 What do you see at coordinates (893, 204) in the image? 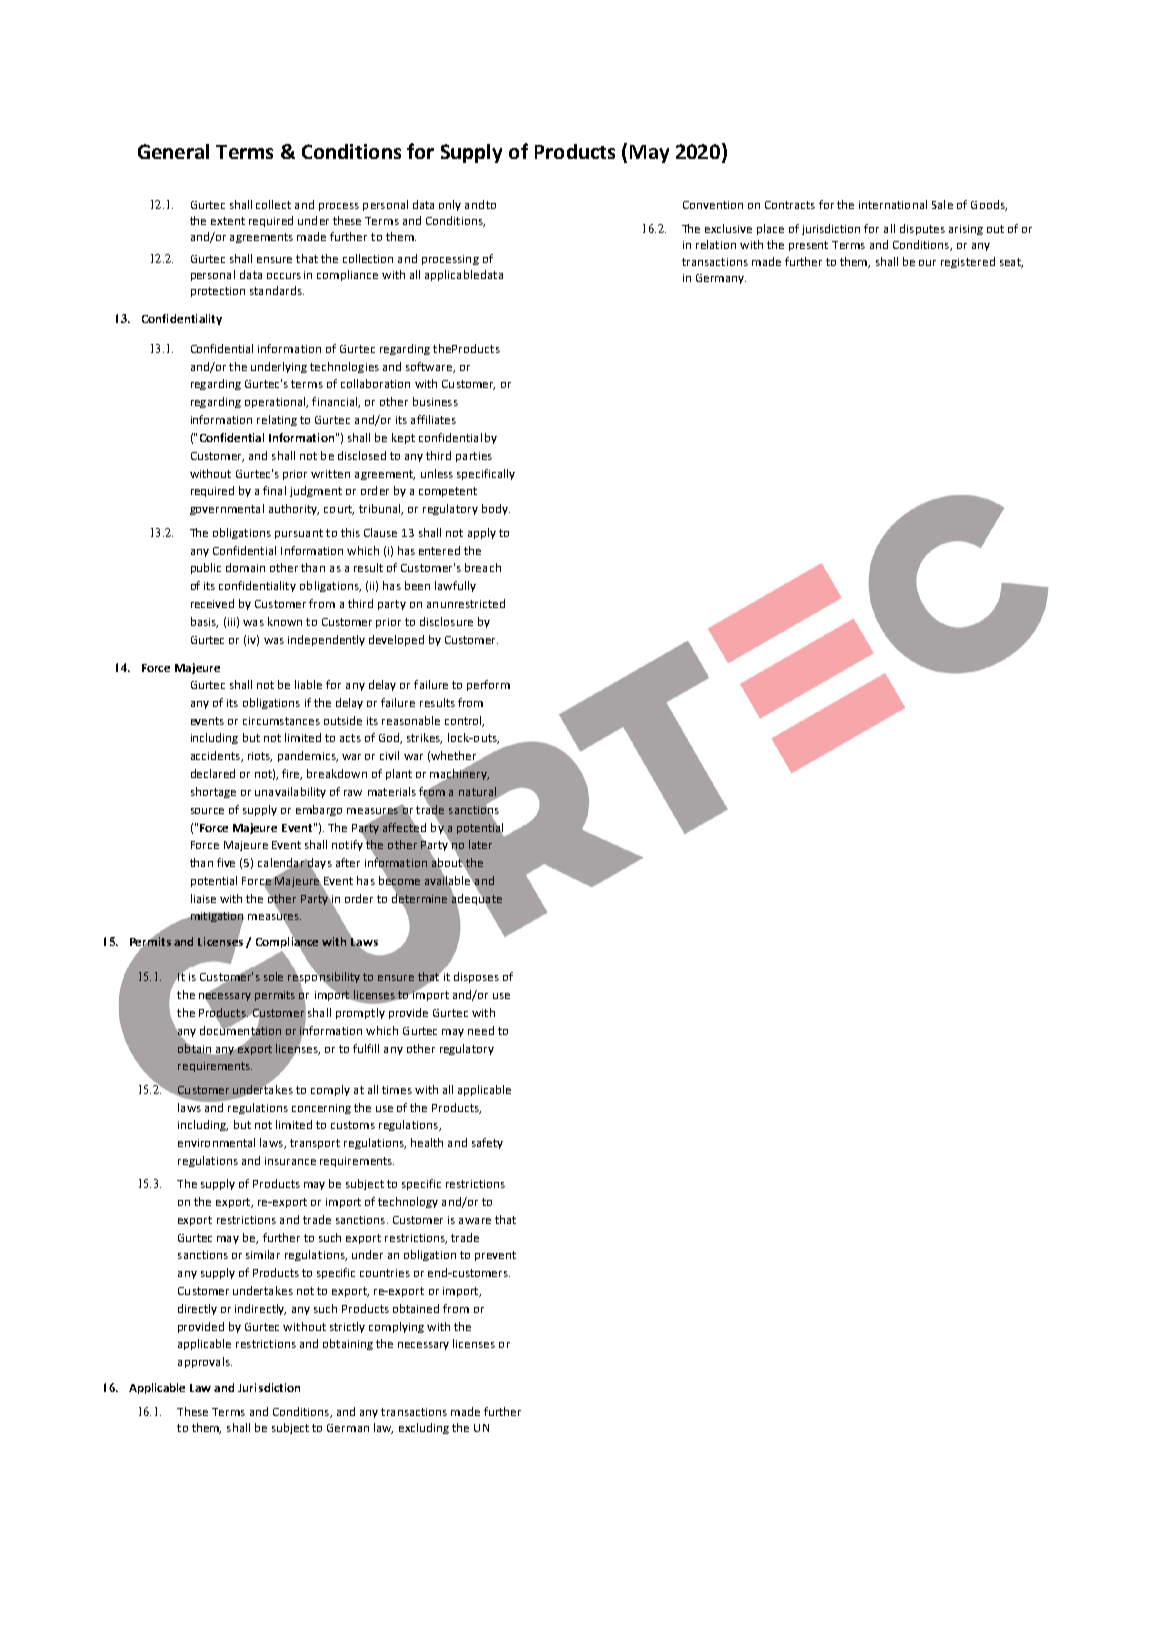
I see `international` at bounding box center [893, 204].
